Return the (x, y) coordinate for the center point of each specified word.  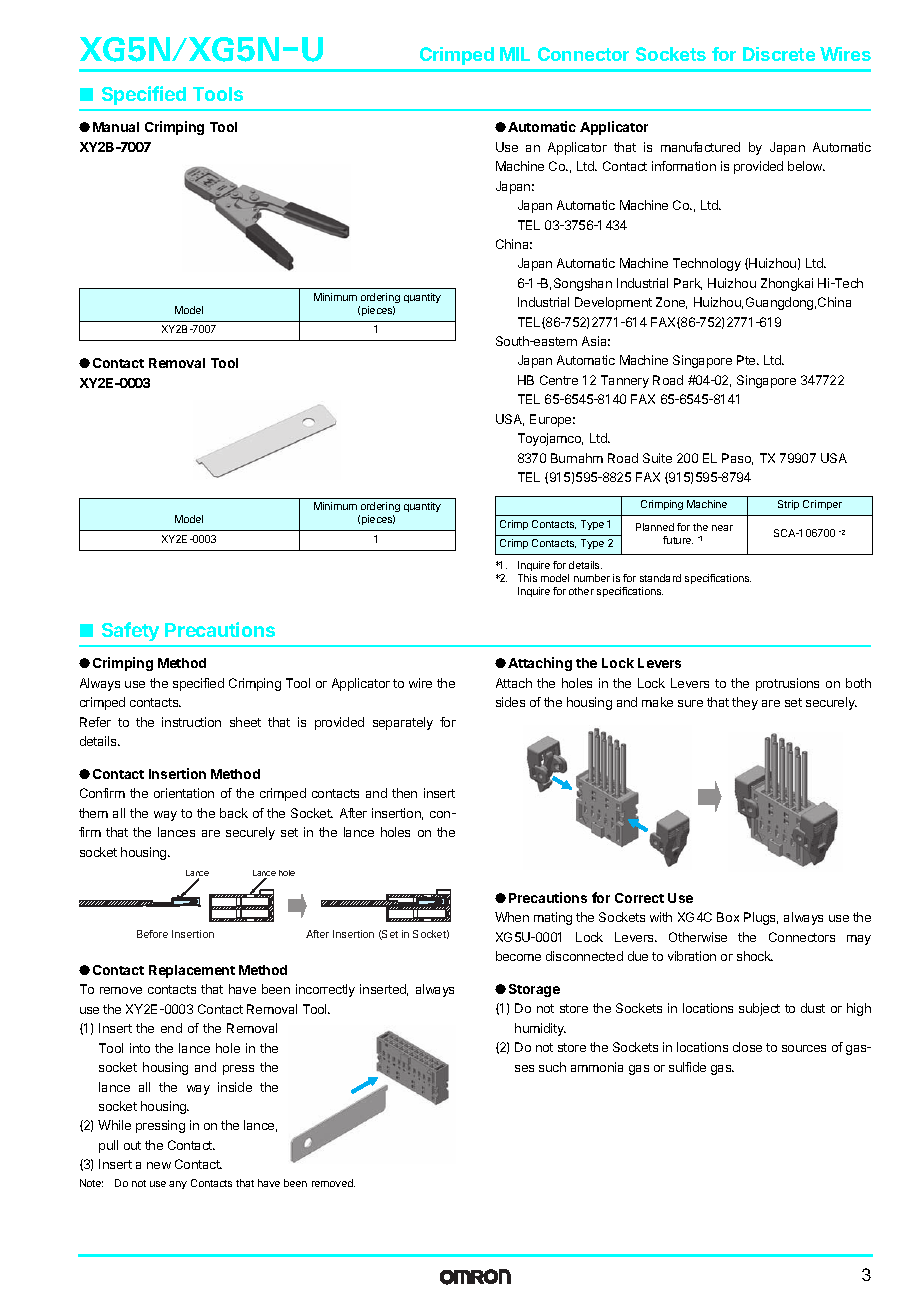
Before (152, 934)
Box (728, 917)
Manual (116, 127)
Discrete (779, 54)
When (512, 917)
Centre (559, 380)
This (527, 578)
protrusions (787, 684)
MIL (515, 54)
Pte (747, 360)
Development (613, 303)
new (159, 1165)
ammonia (597, 1067)
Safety (130, 631)
